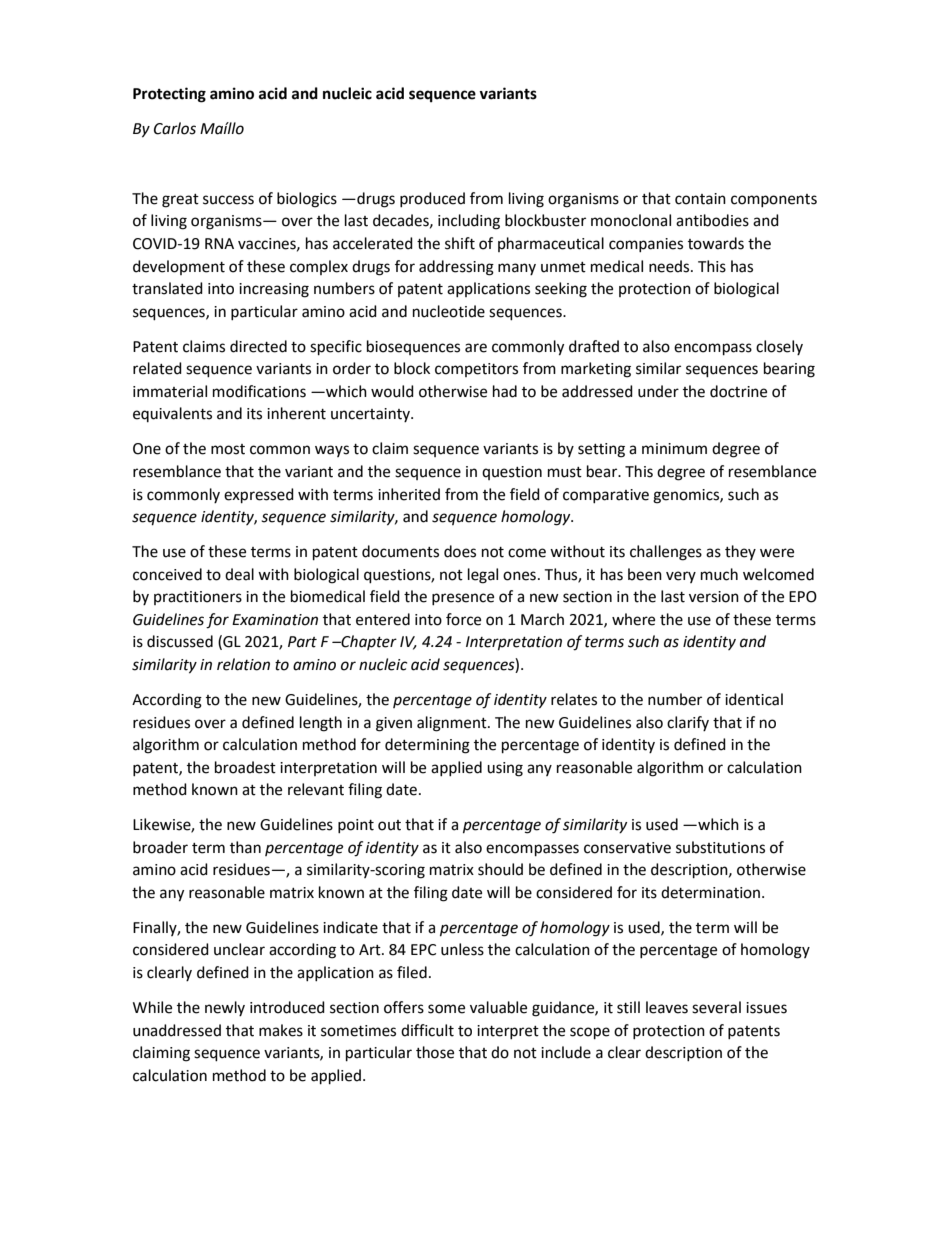 The image size is (952, 1233). What do you see at coordinates (175, 128) in the document?
I see `Carlos` at bounding box center [175, 128].
